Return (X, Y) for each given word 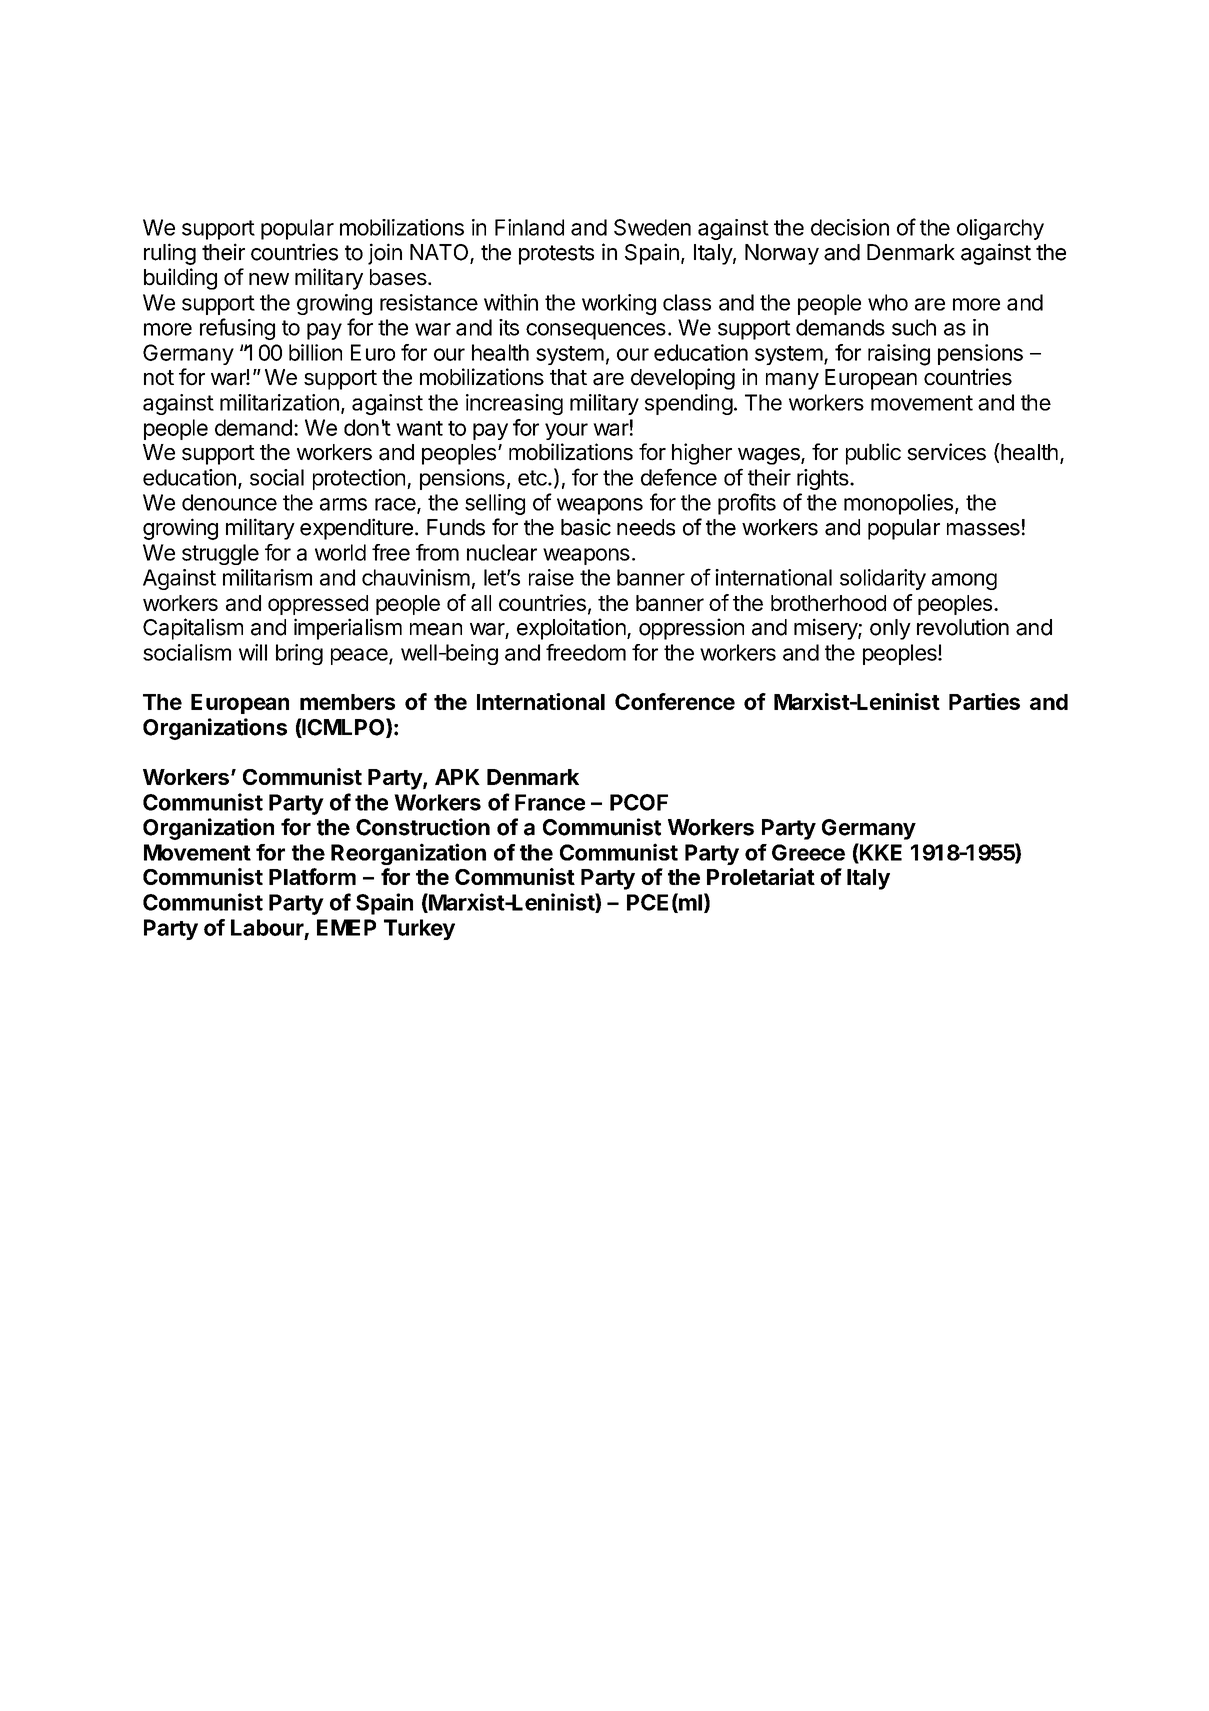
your (566, 431)
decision (850, 227)
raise (551, 577)
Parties (984, 701)
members (347, 702)
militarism (267, 577)
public (873, 454)
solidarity (883, 579)
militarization (279, 402)
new (269, 279)
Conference (675, 701)
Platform (312, 876)
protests (556, 255)
